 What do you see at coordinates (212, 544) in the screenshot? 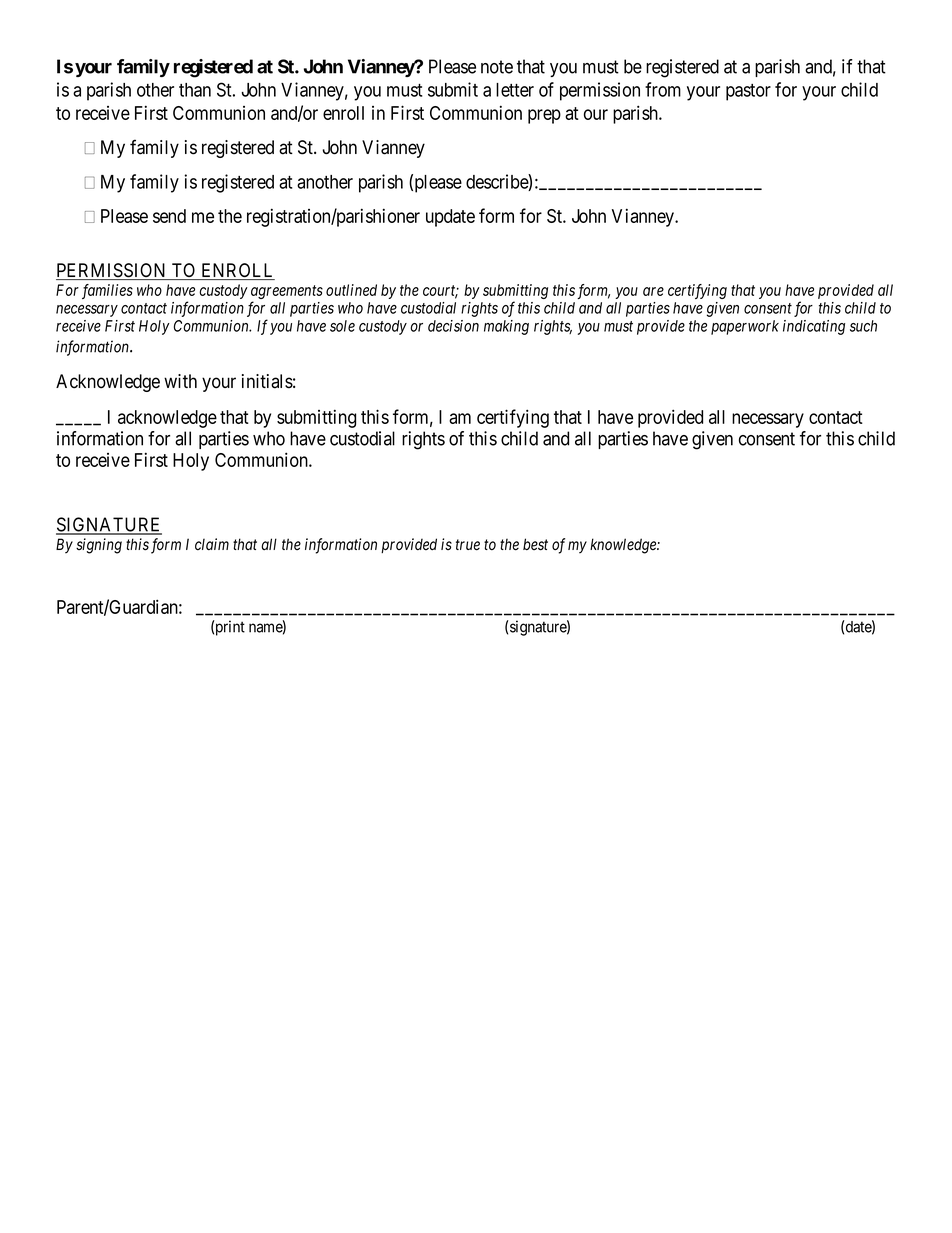
I see `claim` at bounding box center [212, 544].
